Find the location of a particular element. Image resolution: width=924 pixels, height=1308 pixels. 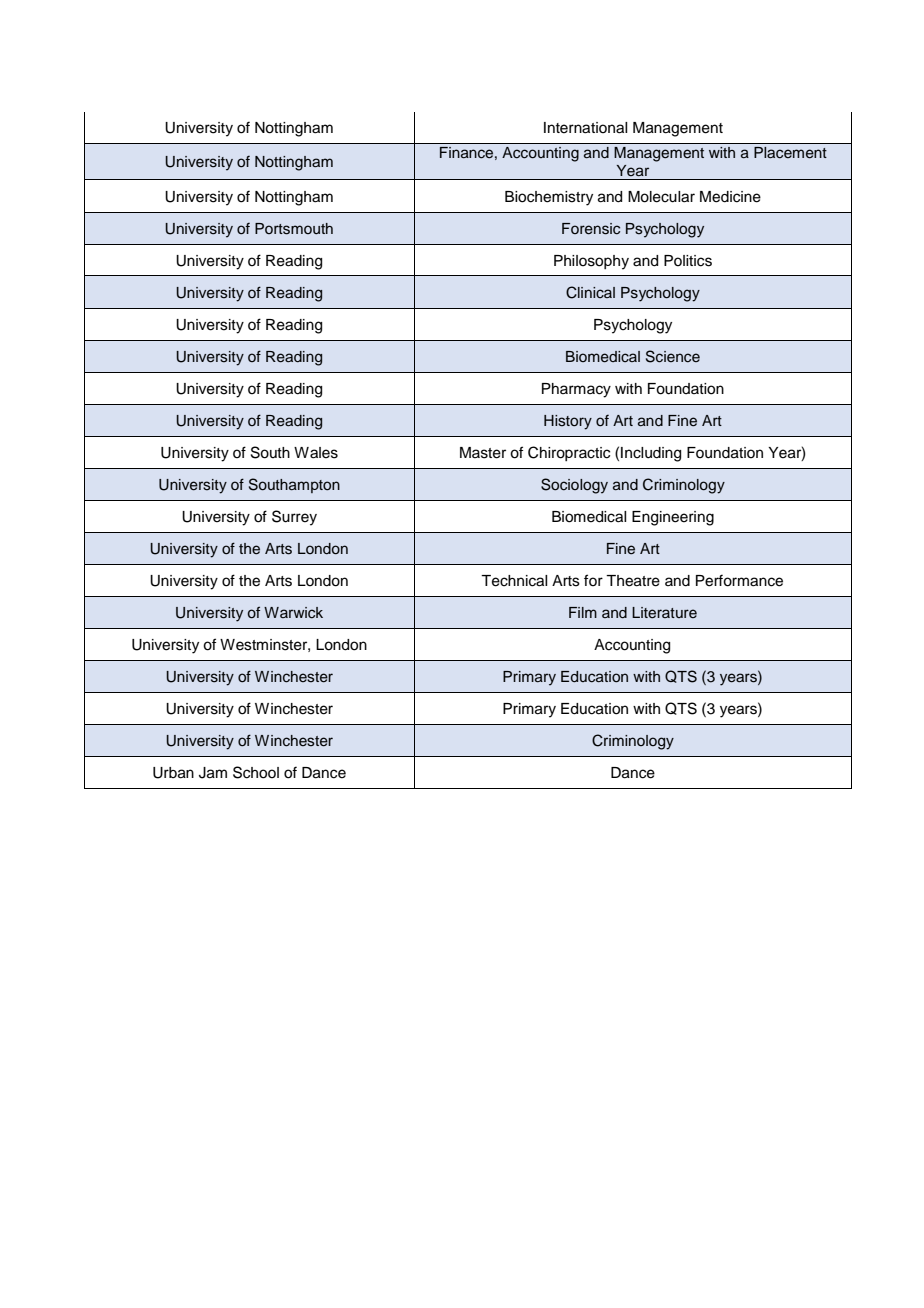

Pharmacy is located at coordinates (576, 390).
